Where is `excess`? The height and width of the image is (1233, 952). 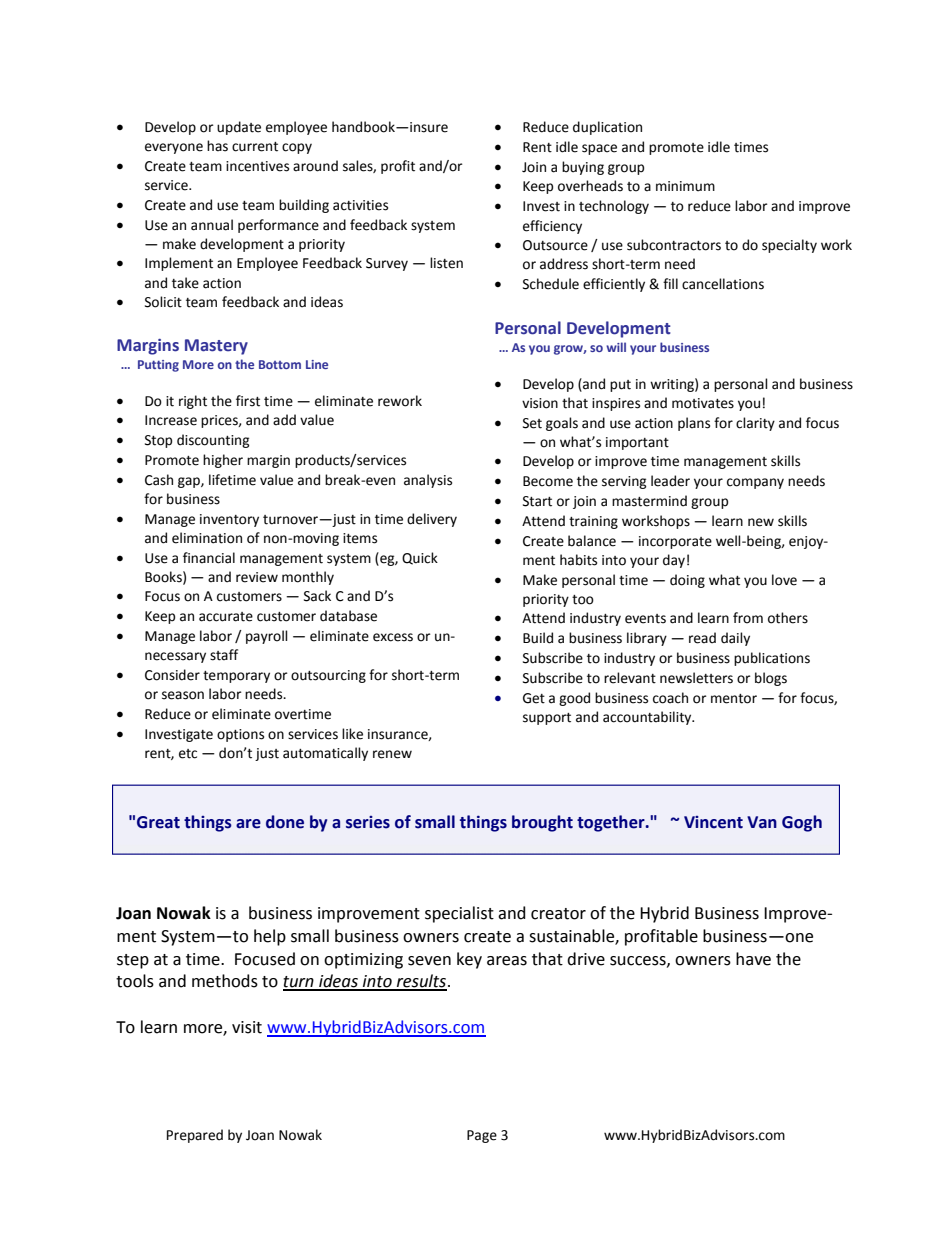
excess is located at coordinates (393, 637).
